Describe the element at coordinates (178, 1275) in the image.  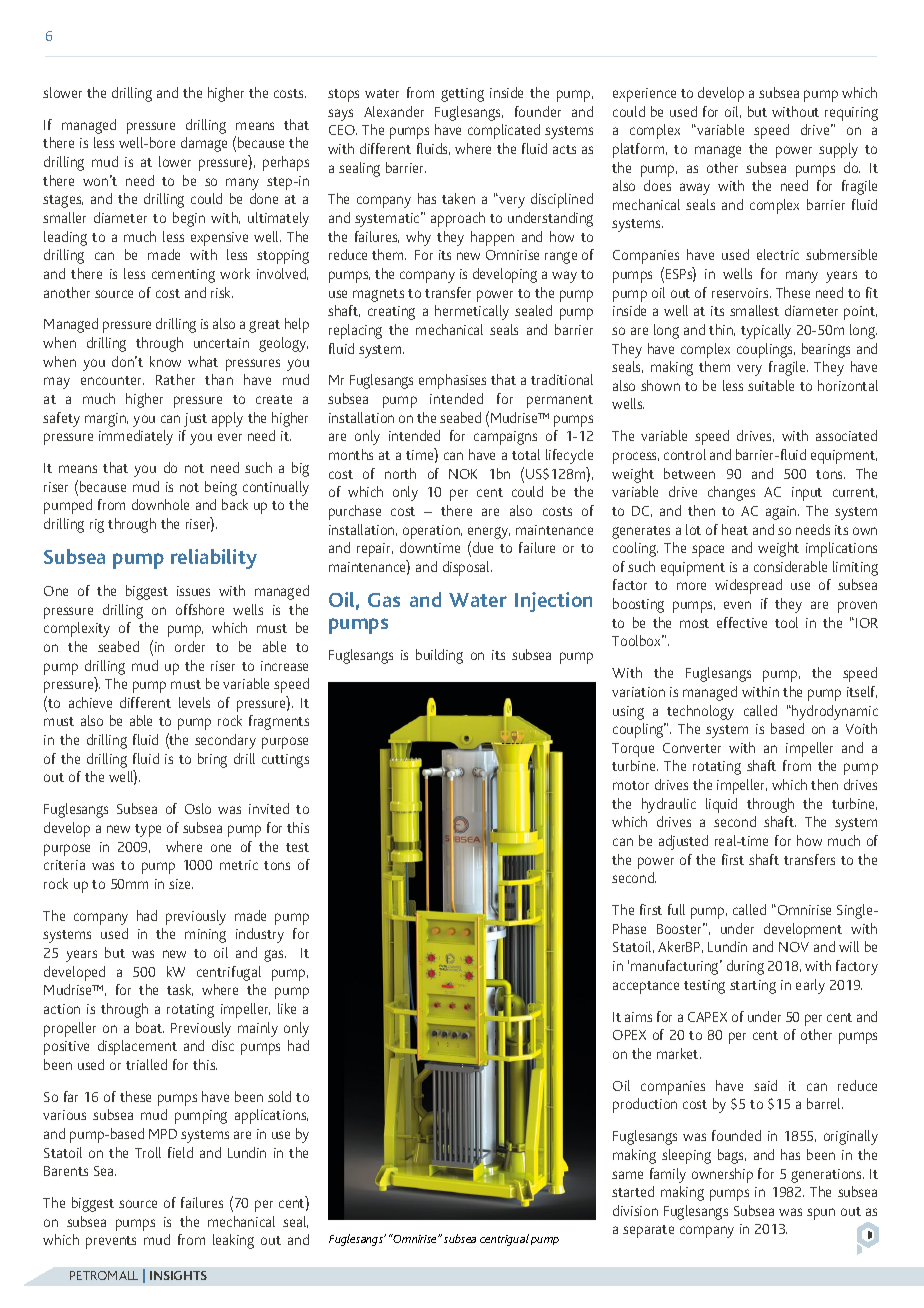
I see `INSIGHTS` at that location.
